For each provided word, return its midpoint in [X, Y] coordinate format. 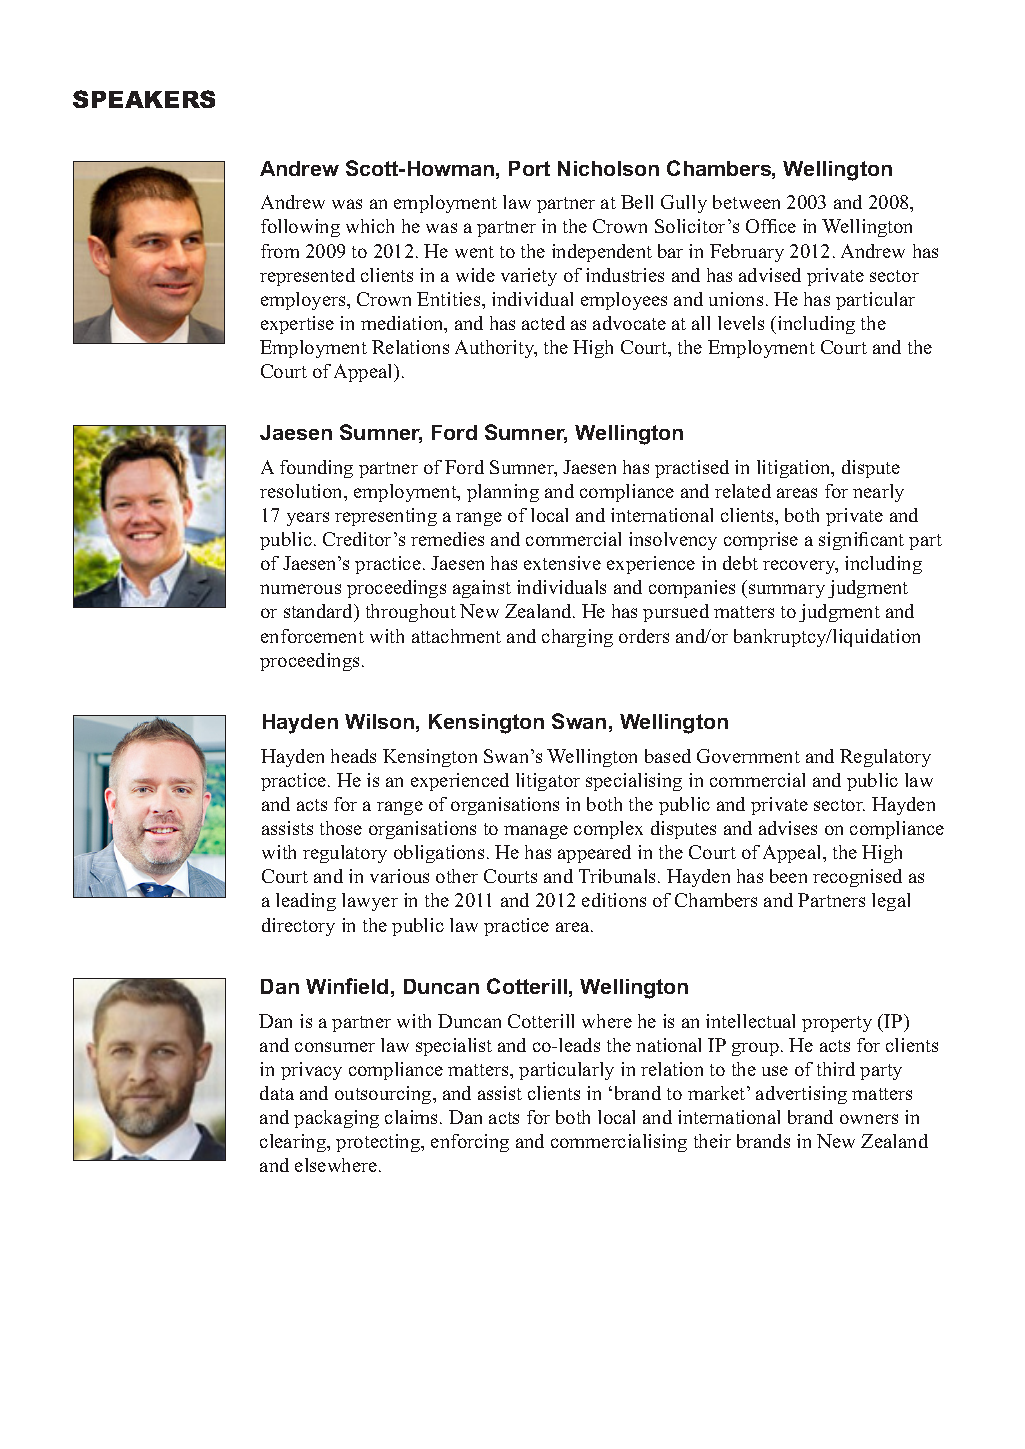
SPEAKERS [144, 99]
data [277, 1093]
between [746, 202]
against [482, 589]
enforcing [470, 1143]
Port [529, 168]
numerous [300, 589]
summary [787, 591]
